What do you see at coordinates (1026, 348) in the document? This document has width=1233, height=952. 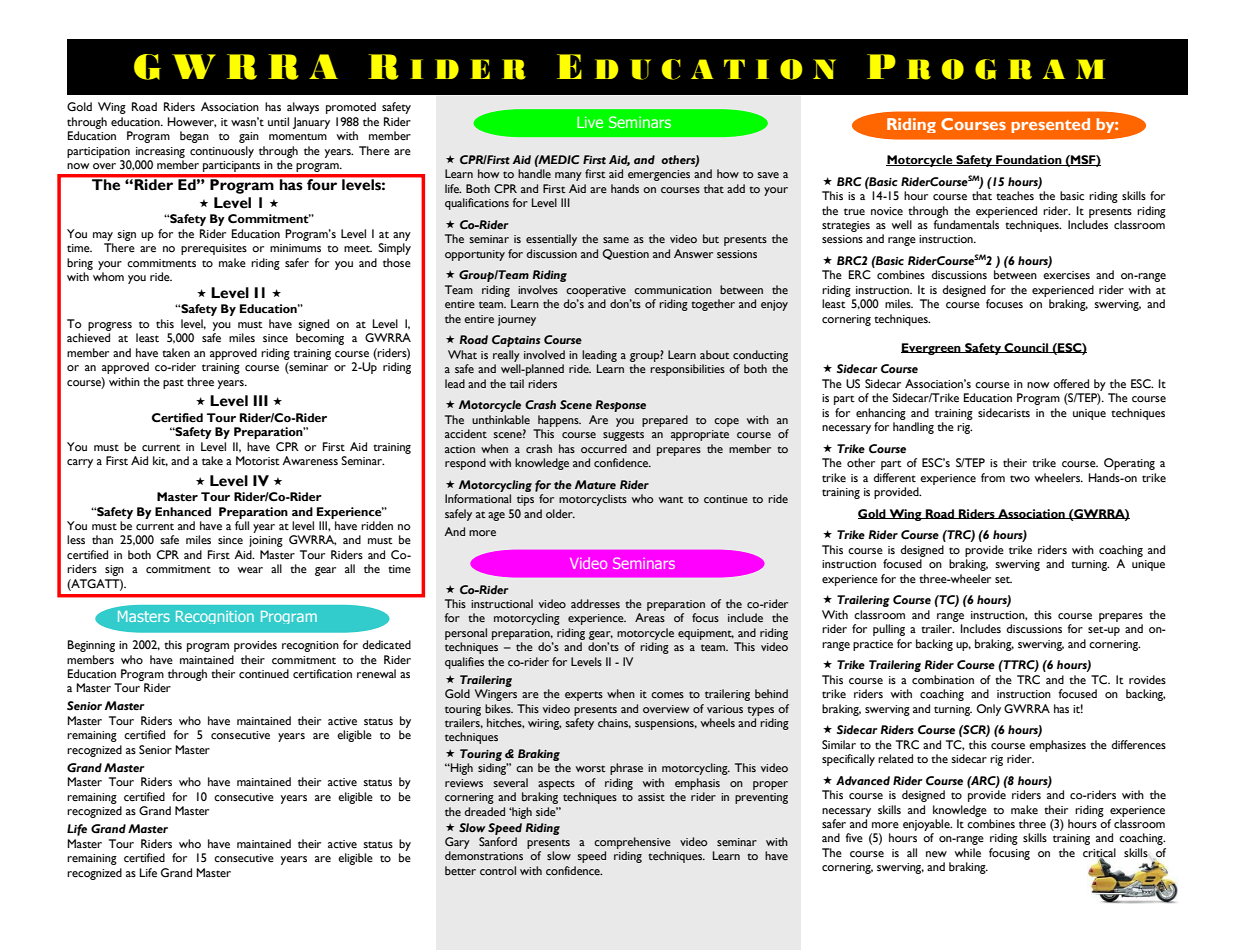 I see `Council` at bounding box center [1026, 348].
